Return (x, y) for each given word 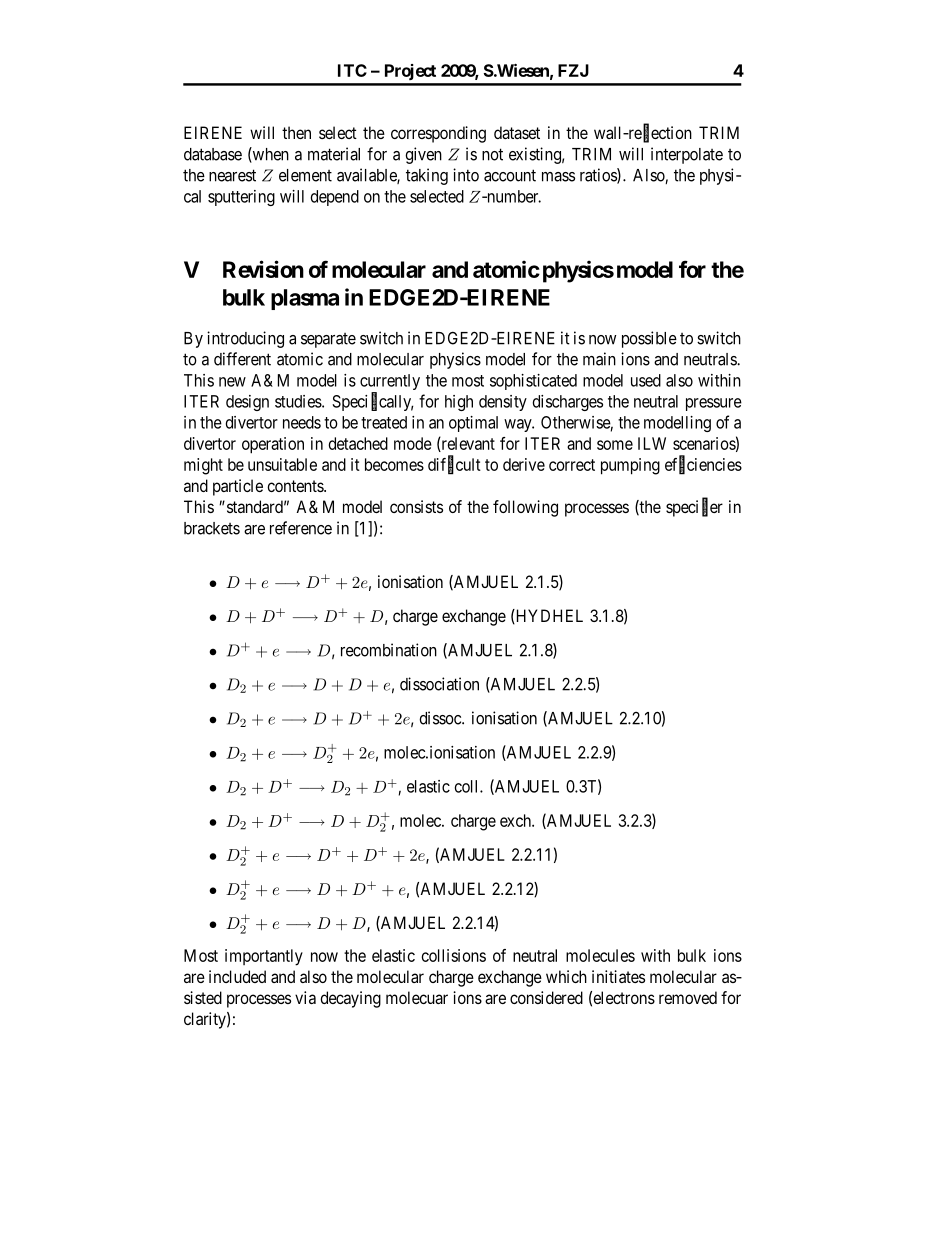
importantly (264, 957)
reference (301, 528)
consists (416, 506)
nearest (232, 175)
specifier (694, 508)
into (466, 175)
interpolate (687, 155)
